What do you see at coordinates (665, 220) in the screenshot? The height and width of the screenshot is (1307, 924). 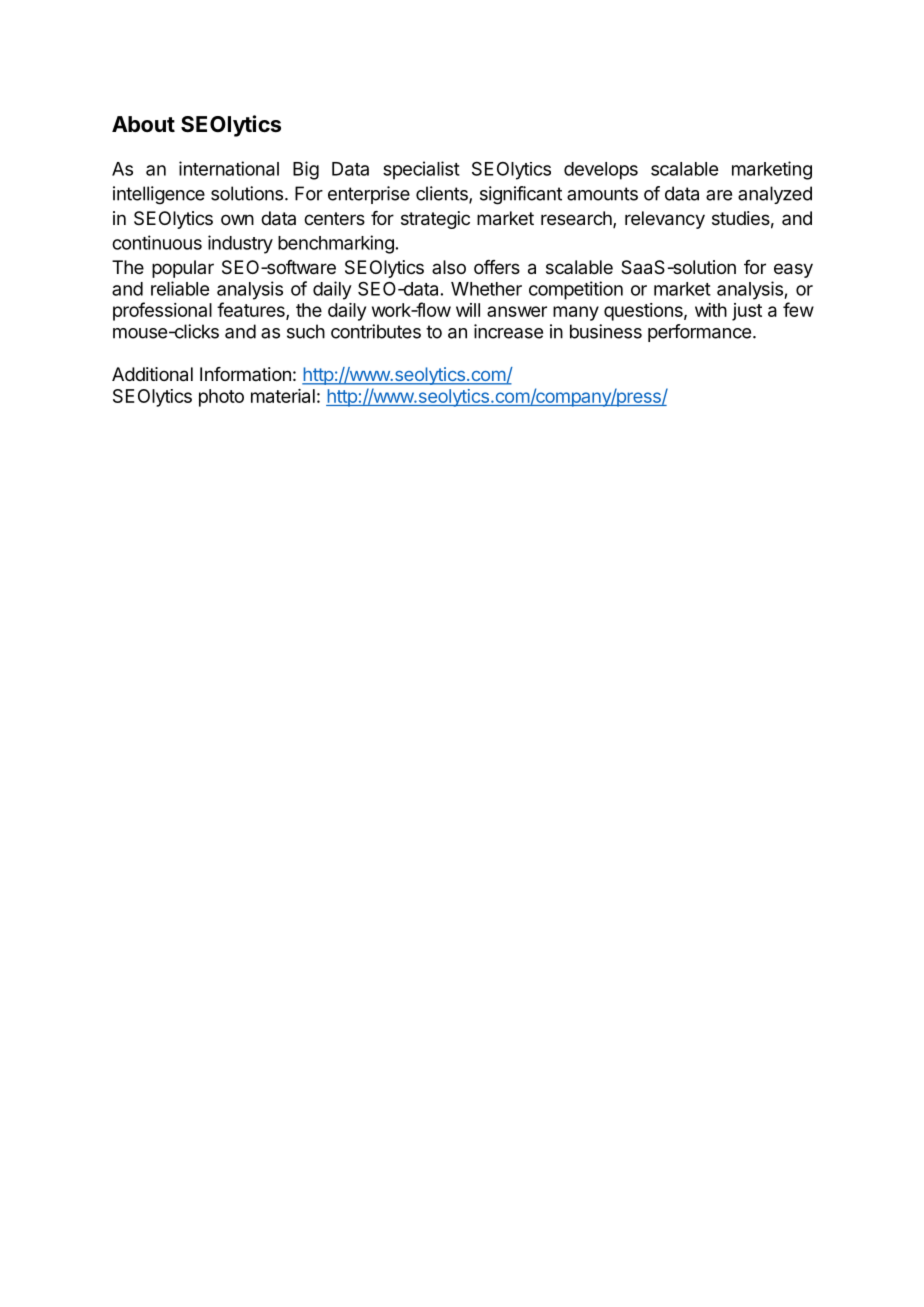 I see `relevancy` at bounding box center [665, 220].
